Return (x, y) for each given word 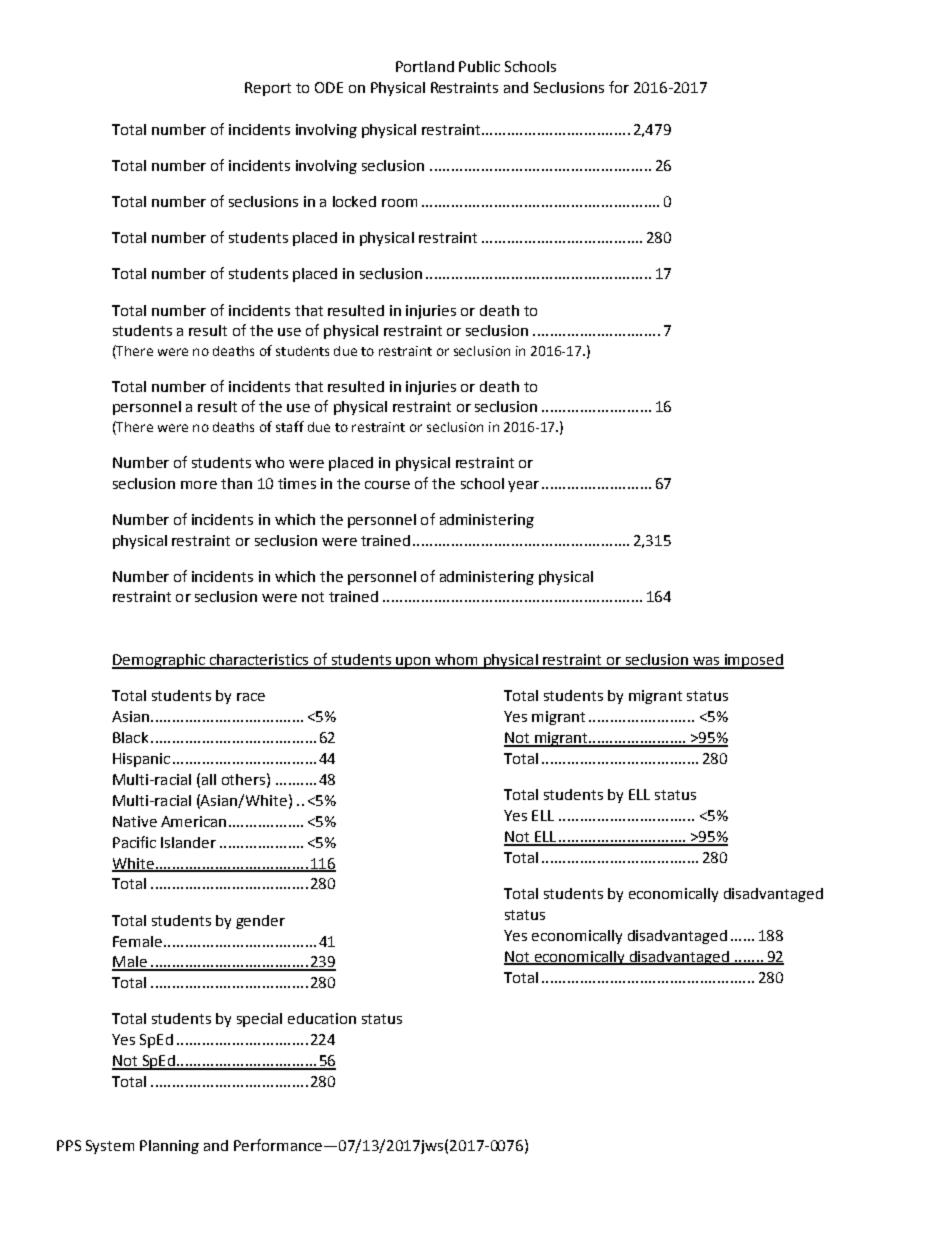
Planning (169, 1147)
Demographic (159, 661)
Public (479, 66)
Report (268, 89)
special (259, 1020)
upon (413, 663)
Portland (425, 66)
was (706, 662)
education (322, 1018)
